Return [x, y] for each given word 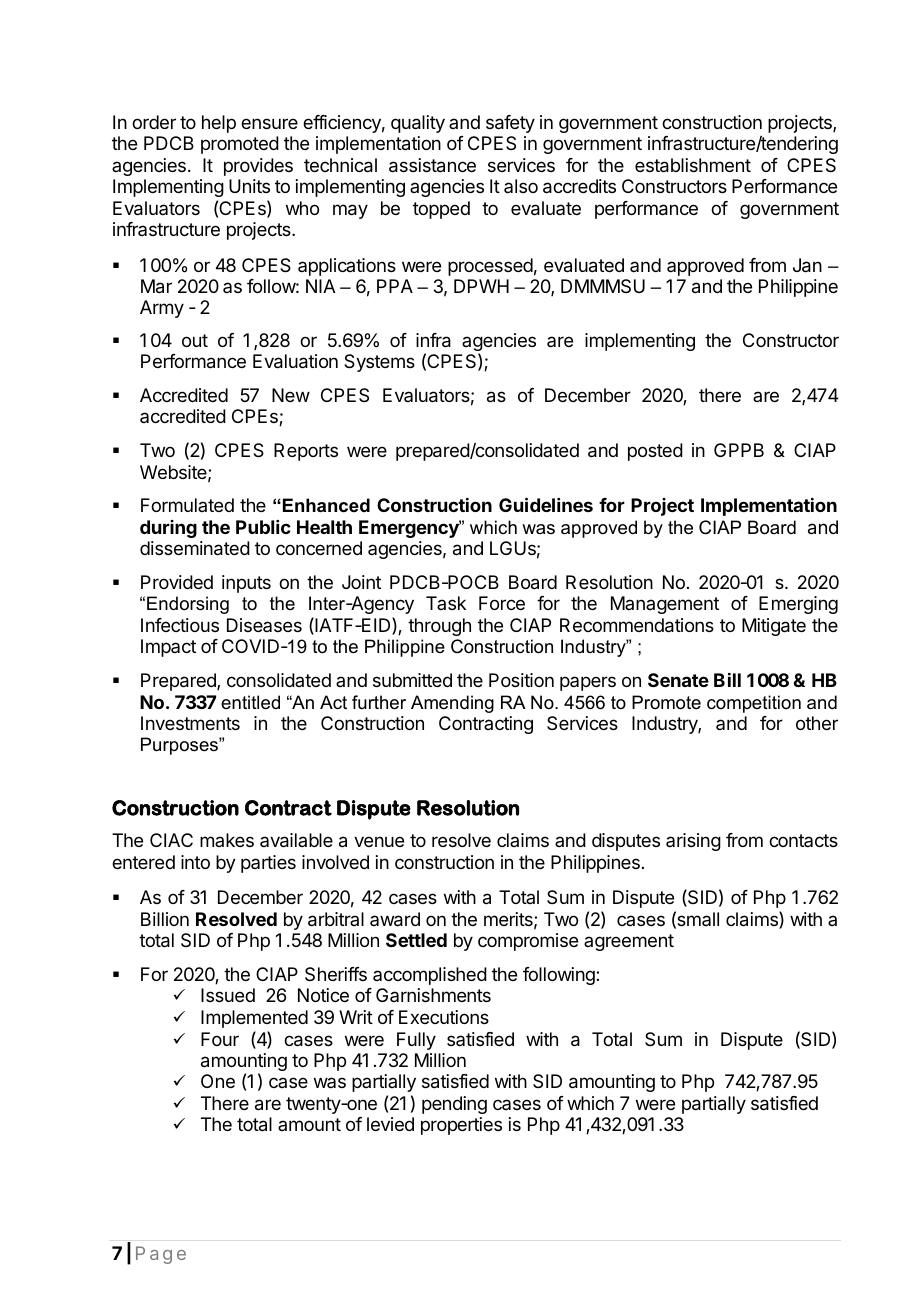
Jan [807, 265]
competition [754, 704]
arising [693, 842]
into [195, 862]
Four [220, 1039]
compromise [528, 942]
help [219, 124]
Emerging [798, 605]
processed [490, 267]
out [195, 340]
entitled [250, 702]
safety [510, 124]
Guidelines [546, 504]
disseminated [195, 548]
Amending [452, 704]
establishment [693, 165]
